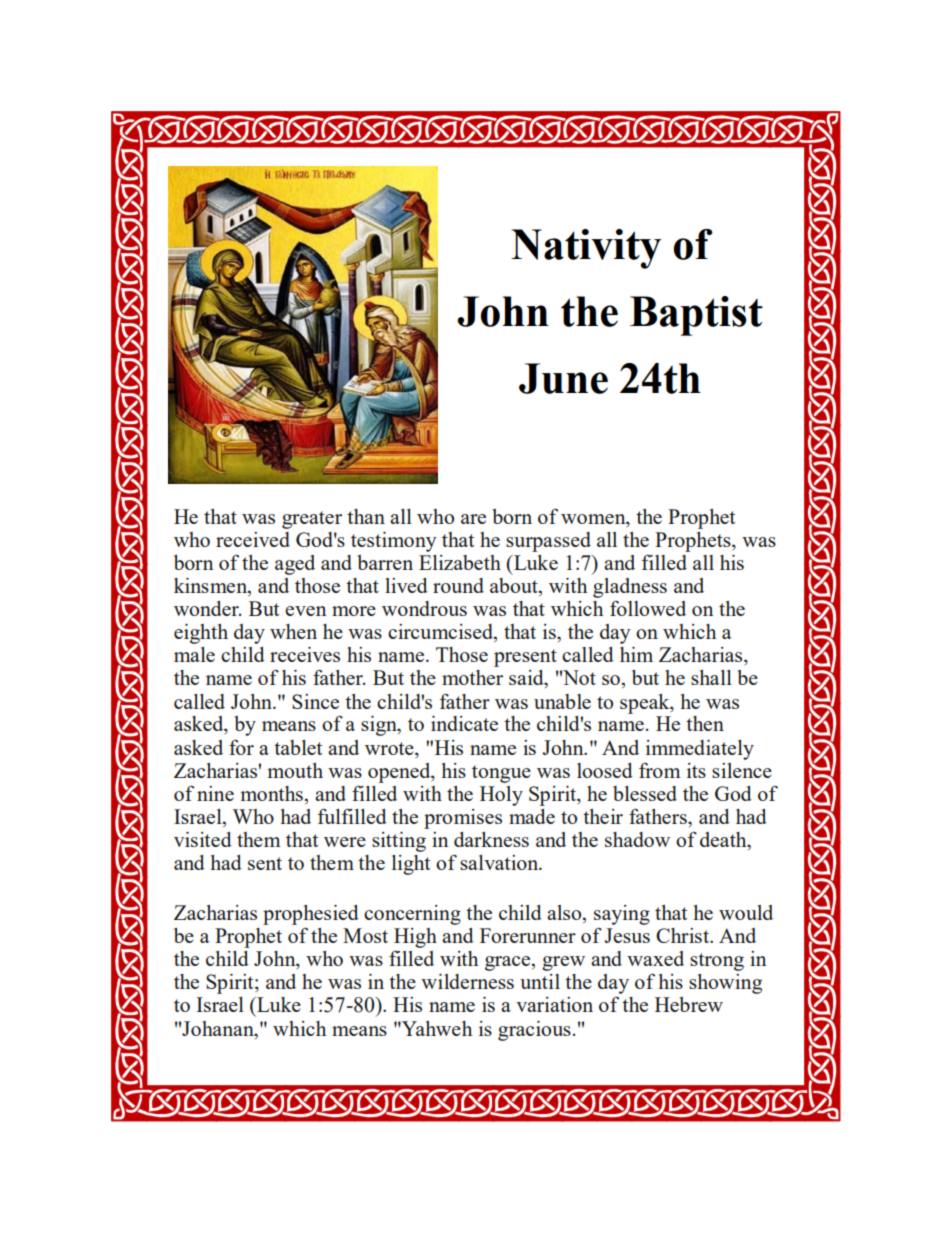  What do you see at coordinates (696, 316) in the page?
I see `Baptist` at bounding box center [696, 316].
